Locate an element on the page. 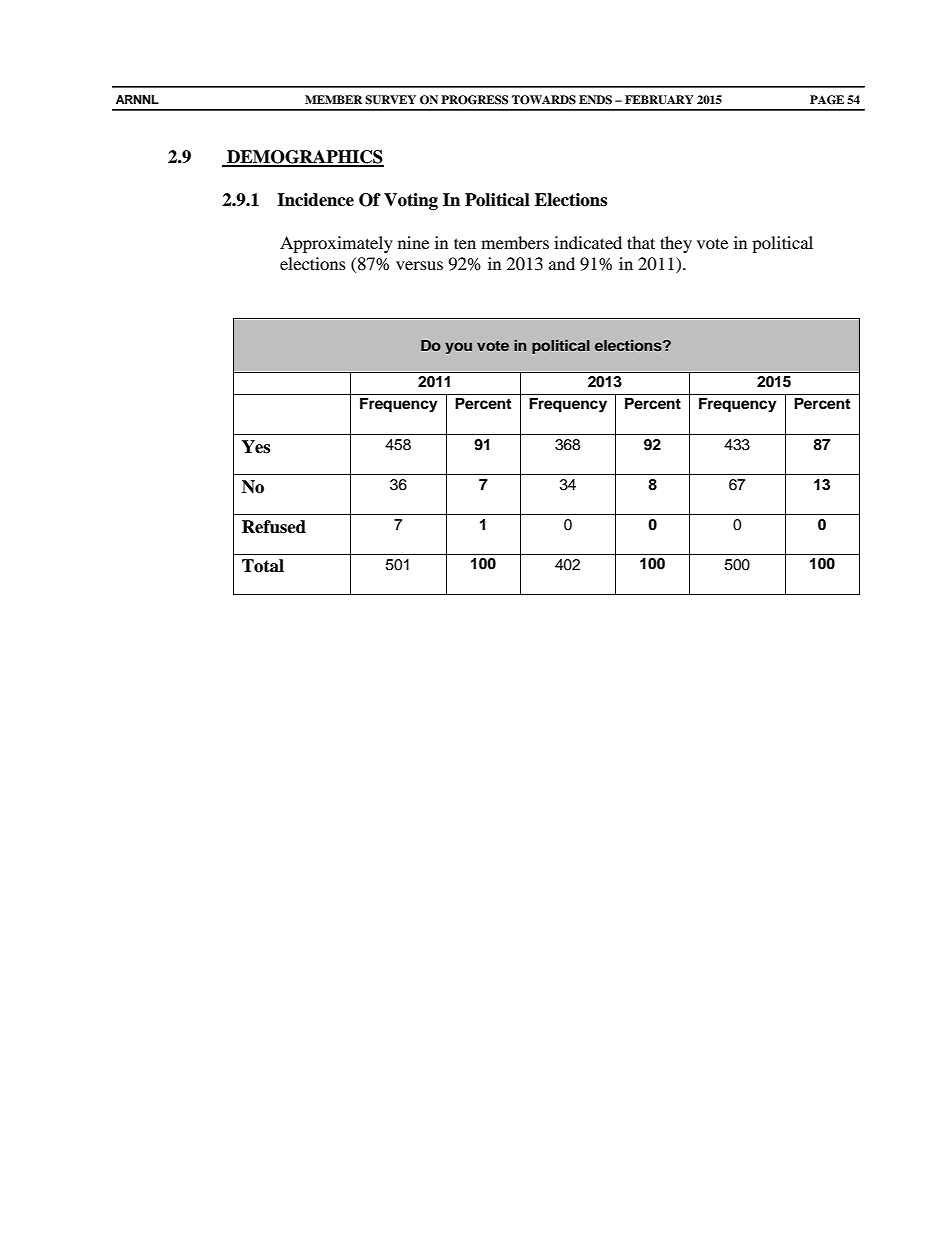 This image has height=1233, width=952. you is located at coordinates (458, 348).
